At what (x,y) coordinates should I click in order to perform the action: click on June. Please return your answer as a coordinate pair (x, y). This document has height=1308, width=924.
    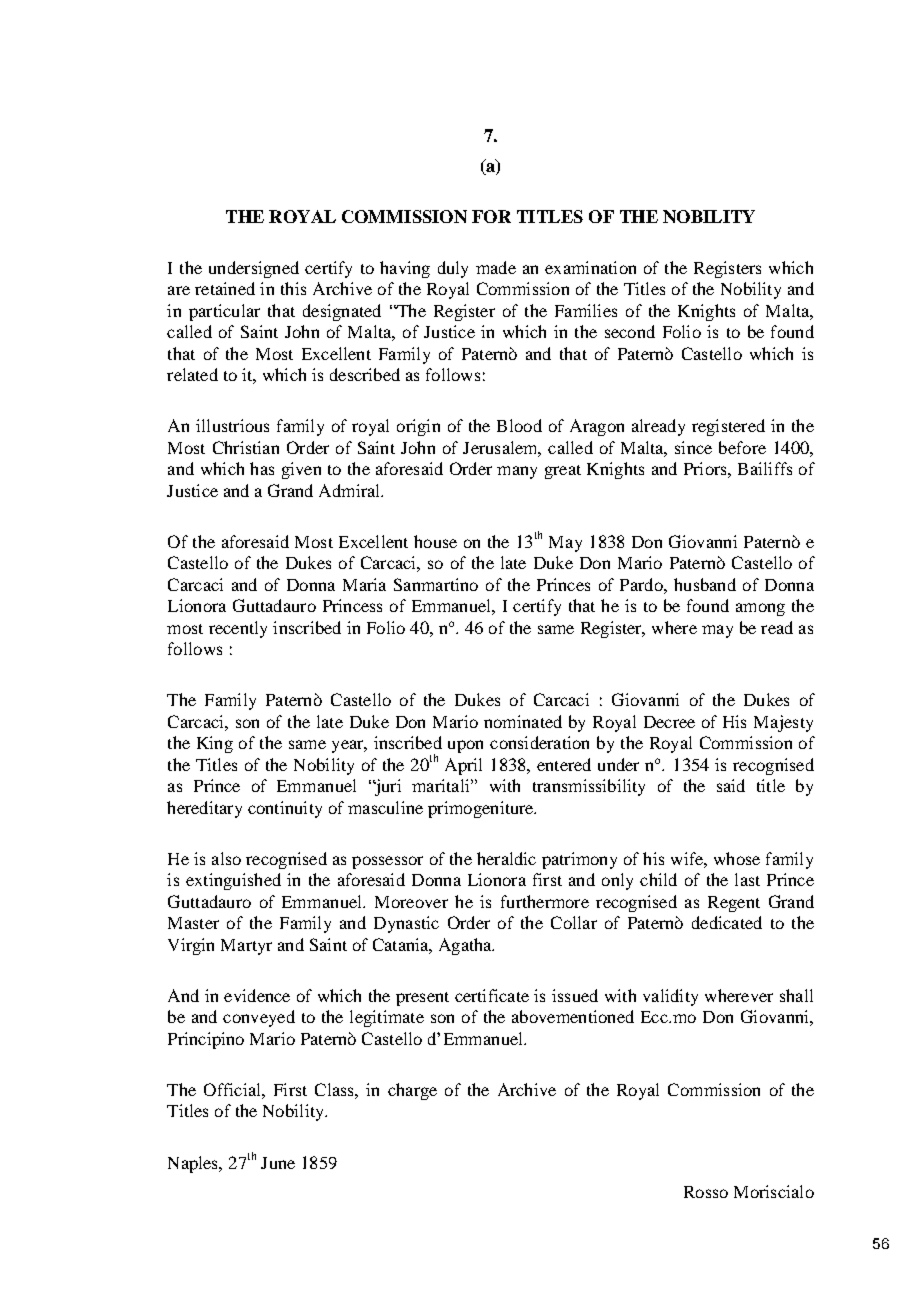
    Looking at the image, I should click on (278, 1163).
